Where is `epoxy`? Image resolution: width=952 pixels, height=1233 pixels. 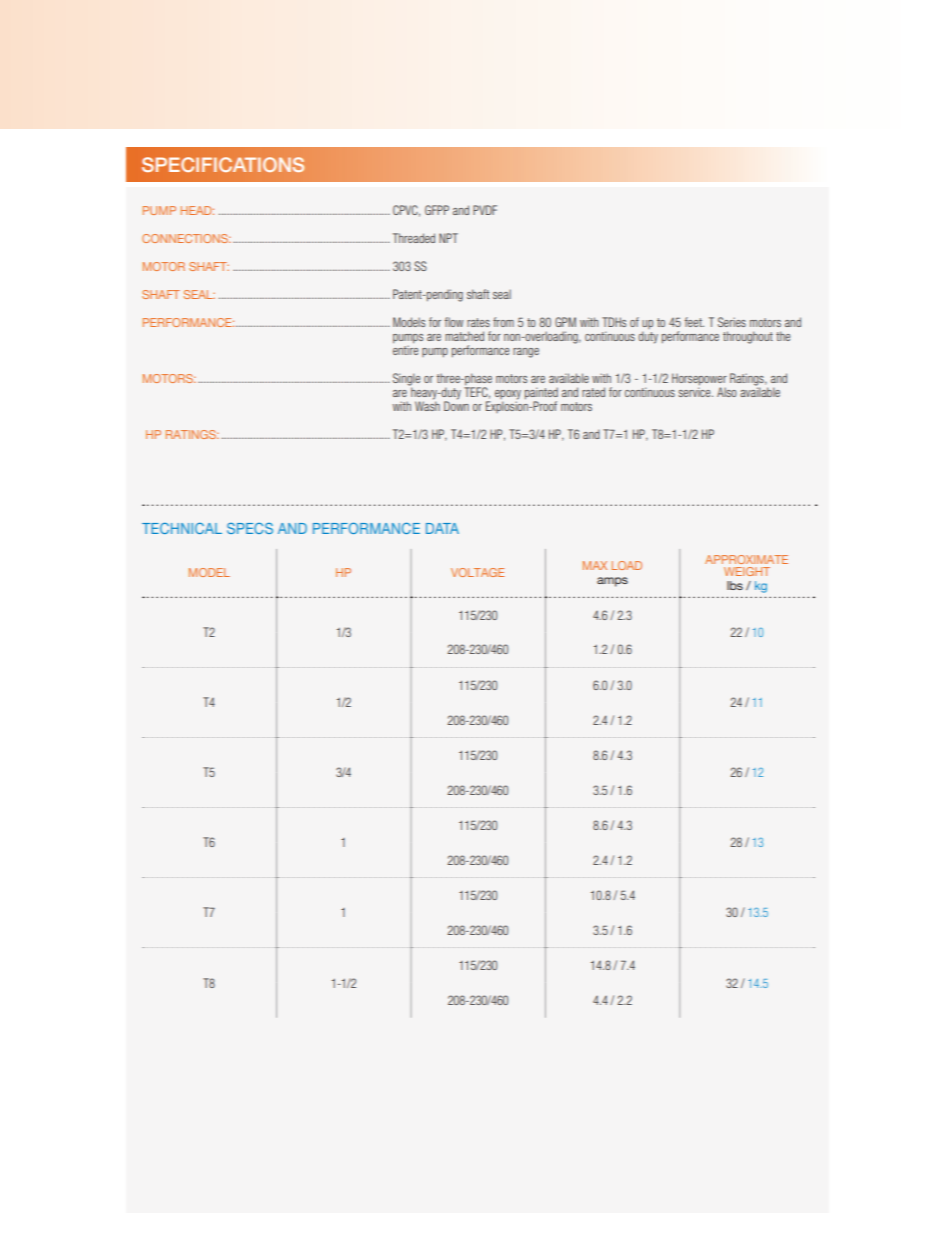 epoxy is located at coordinates (508, 396).
